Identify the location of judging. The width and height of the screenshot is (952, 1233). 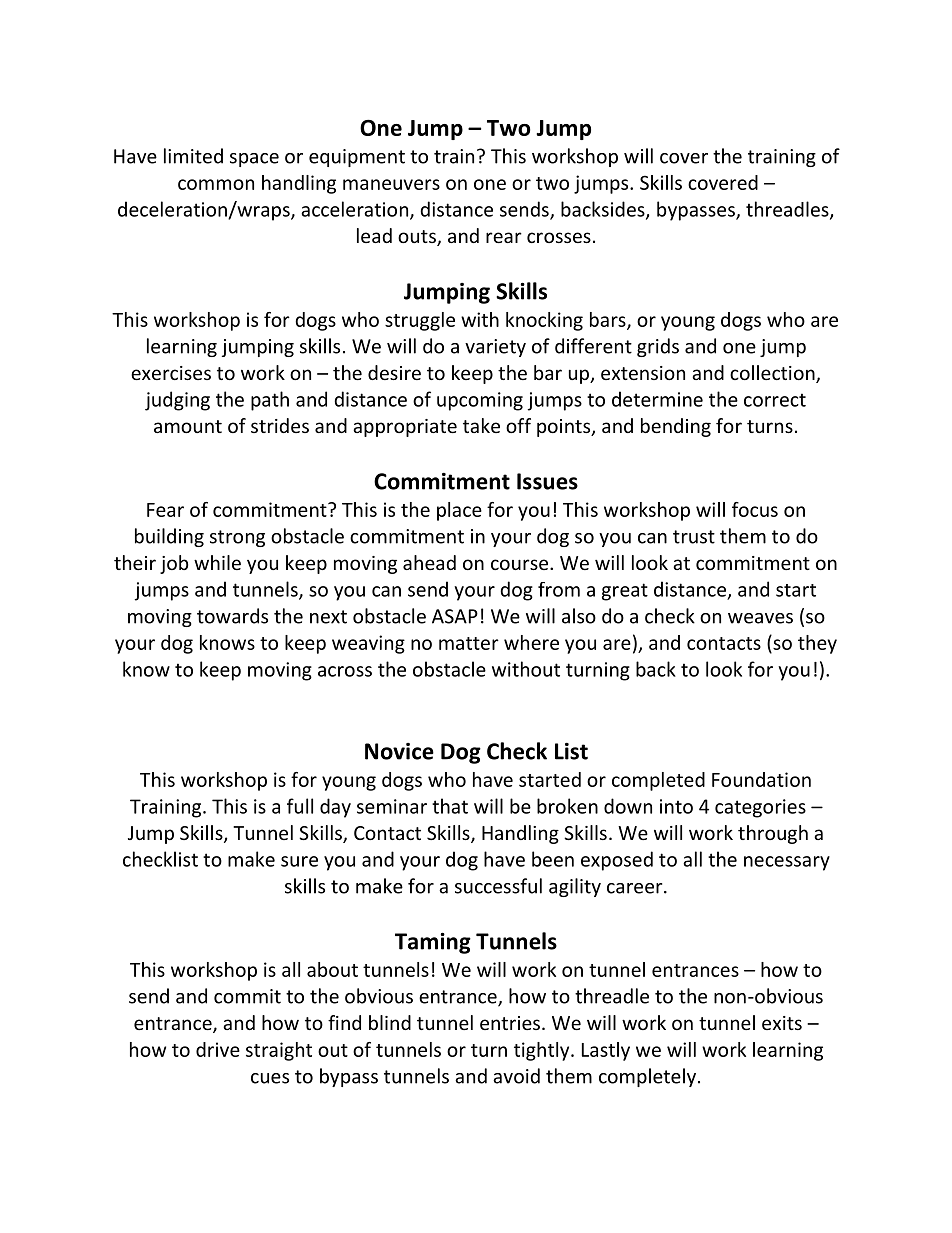
(177, 401).
